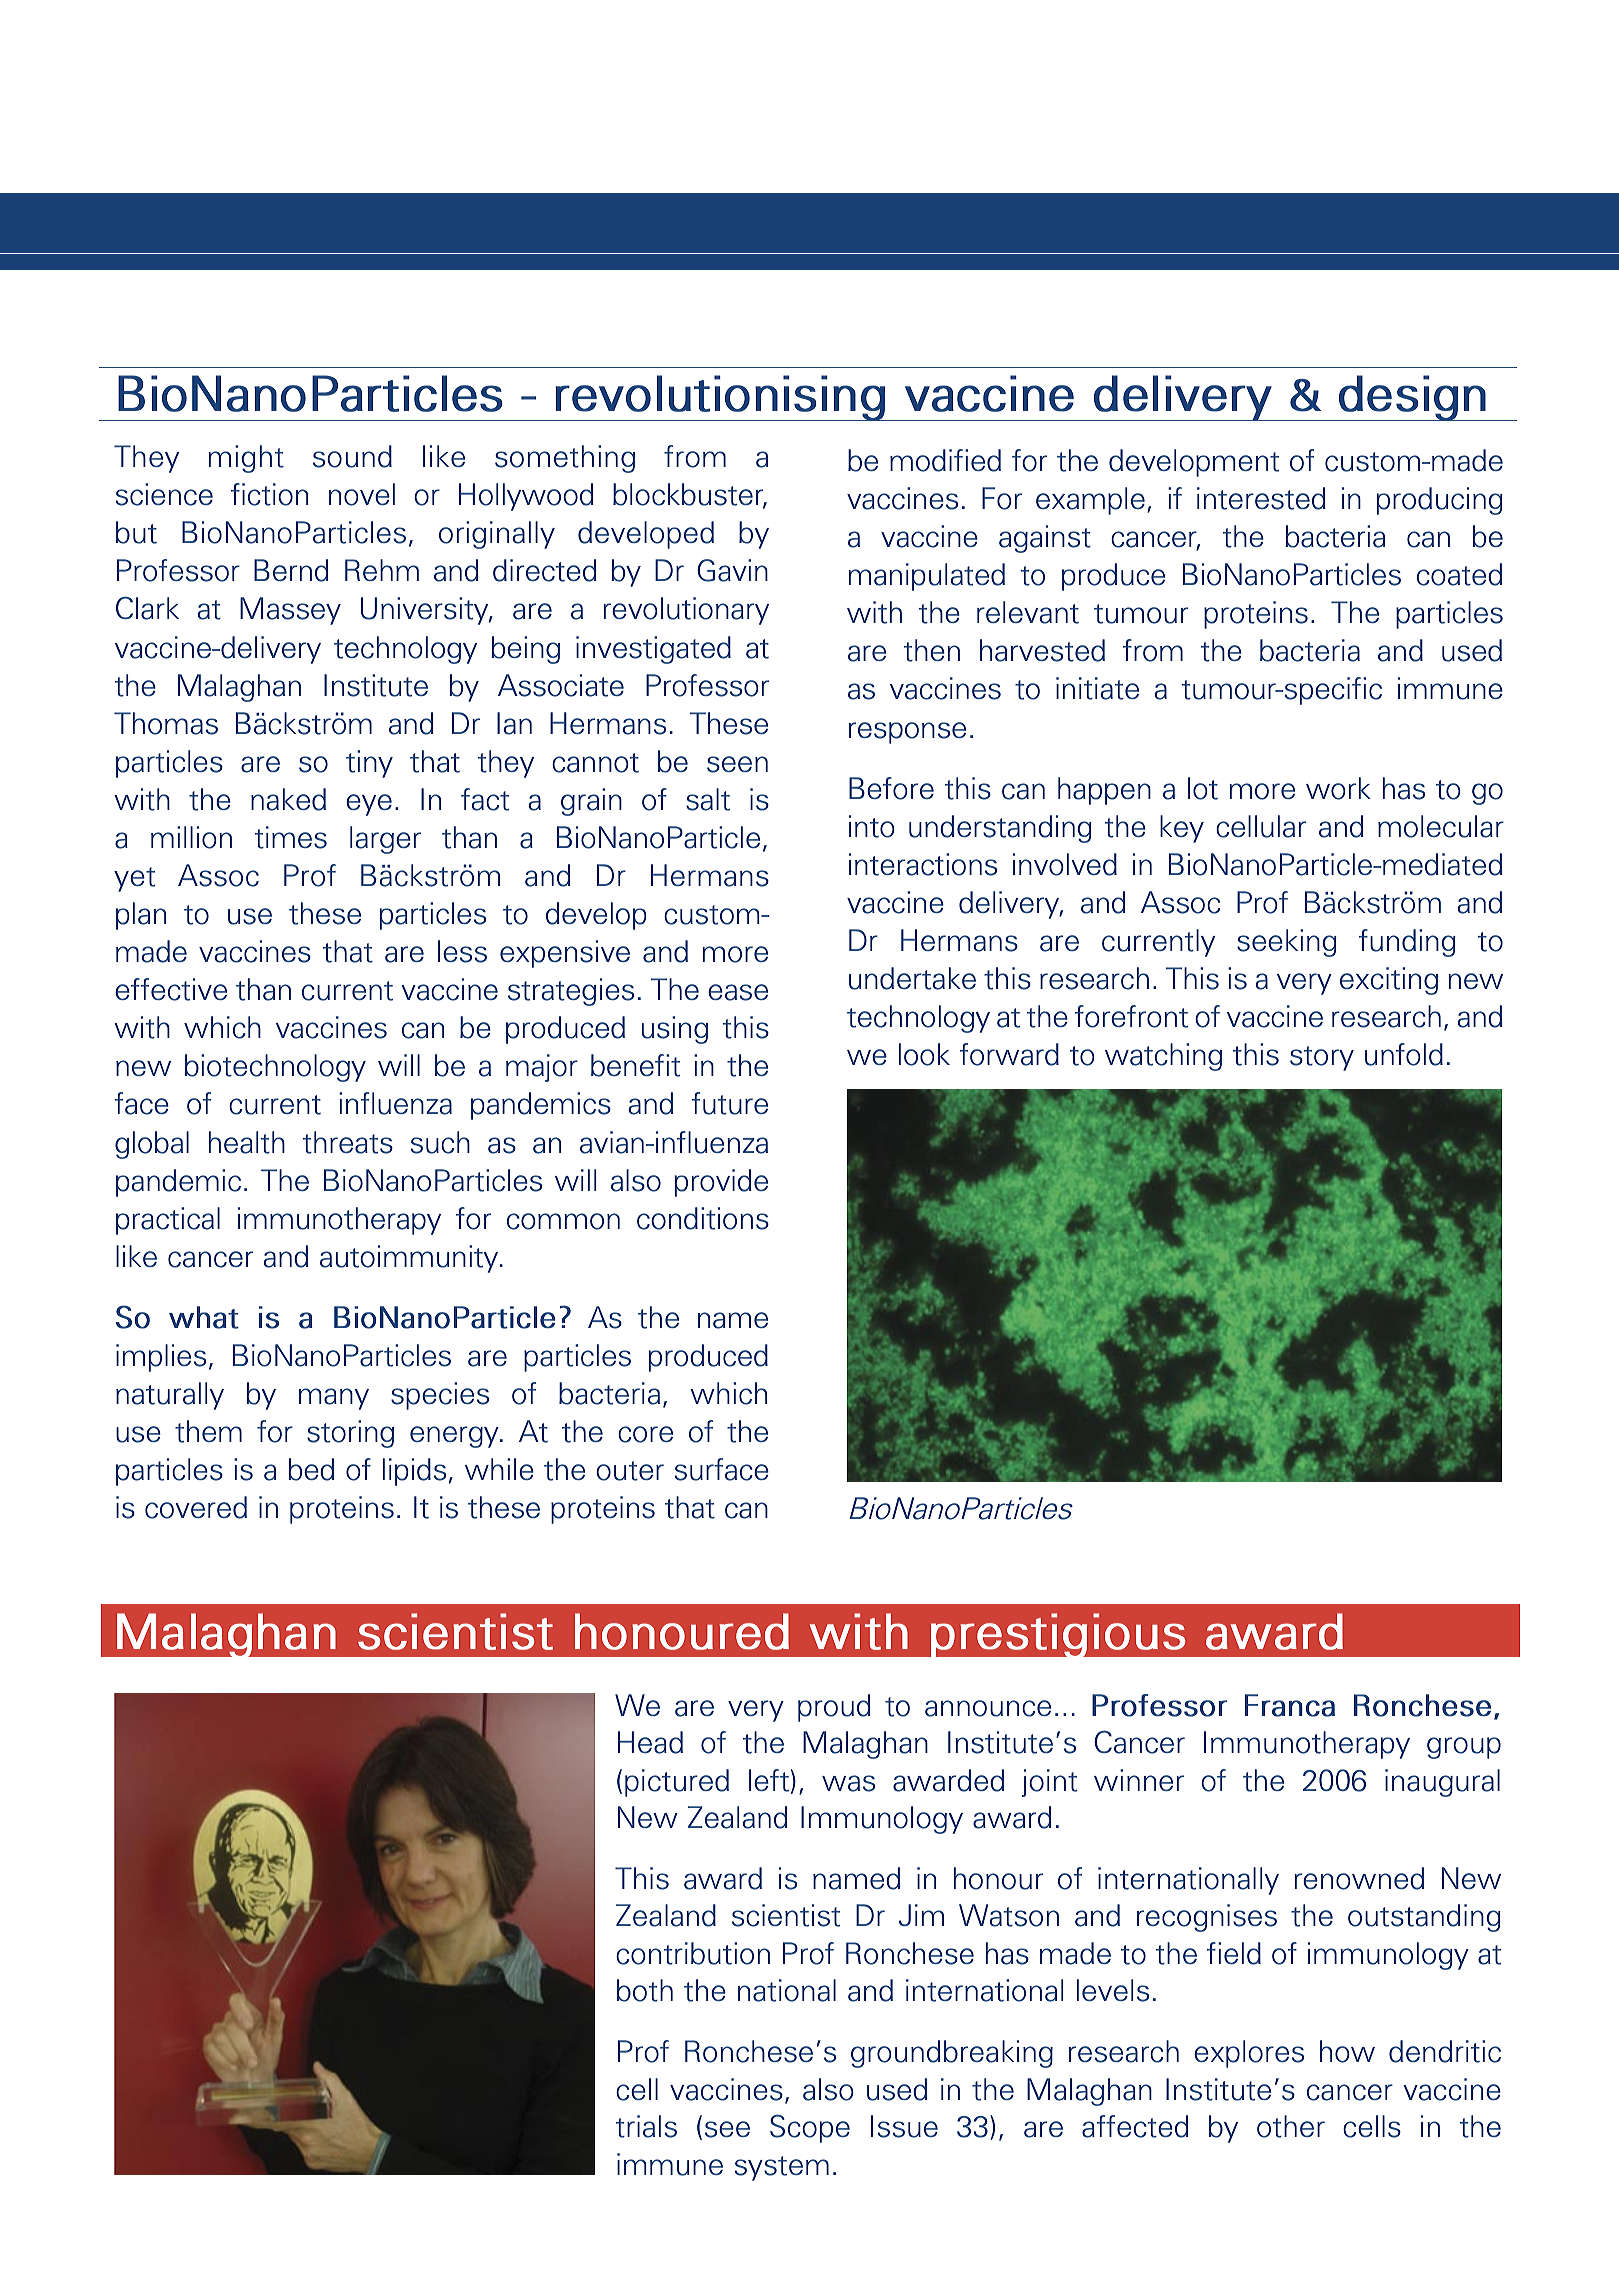 The height and width of the screenshot is (2290, 1619). What do you see at coordinates (171, 989) in the screenshot?
I see `effective` at bounding box center [171, 989].
